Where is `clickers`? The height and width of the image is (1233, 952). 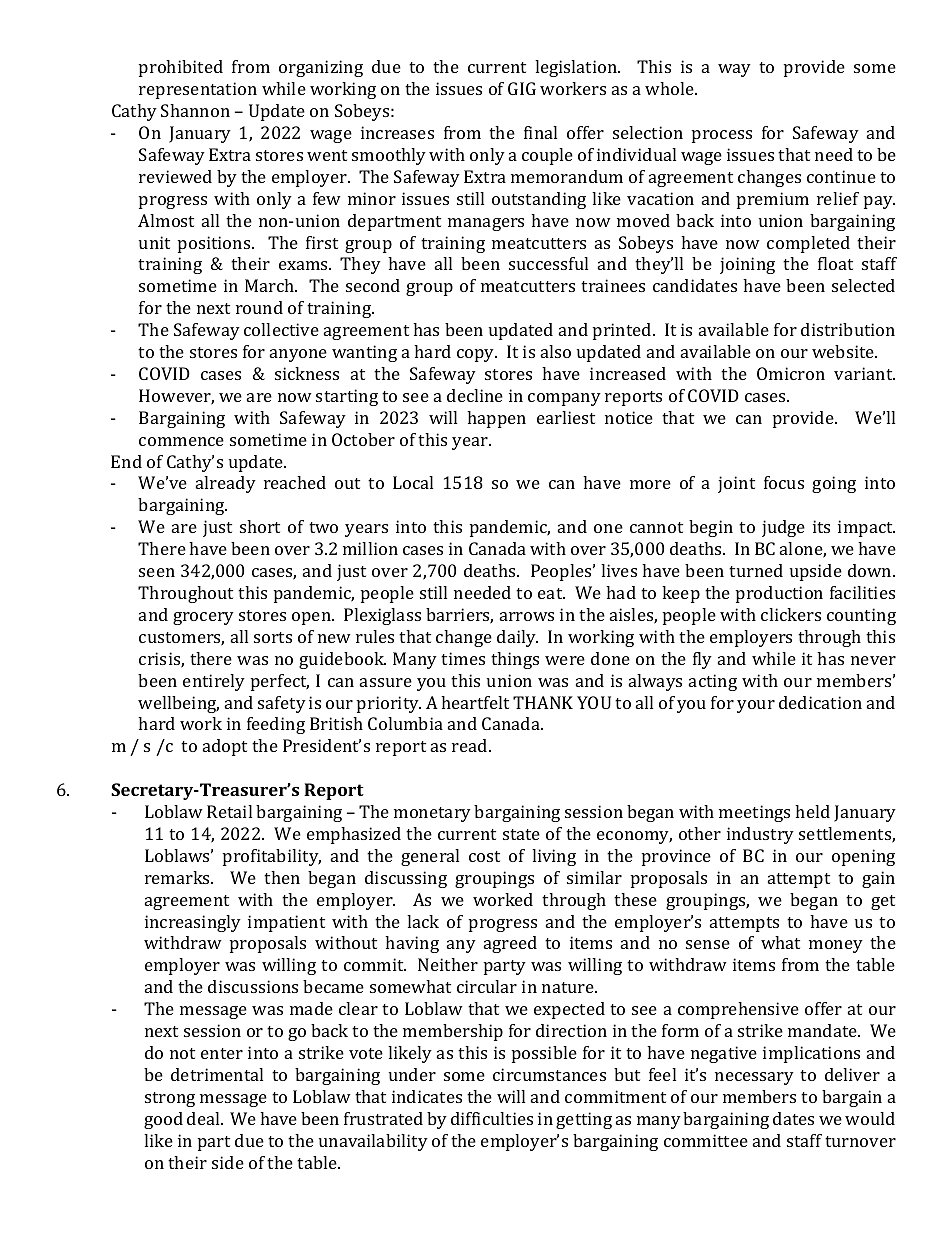
clickers is located at coordinates (791, 614).
